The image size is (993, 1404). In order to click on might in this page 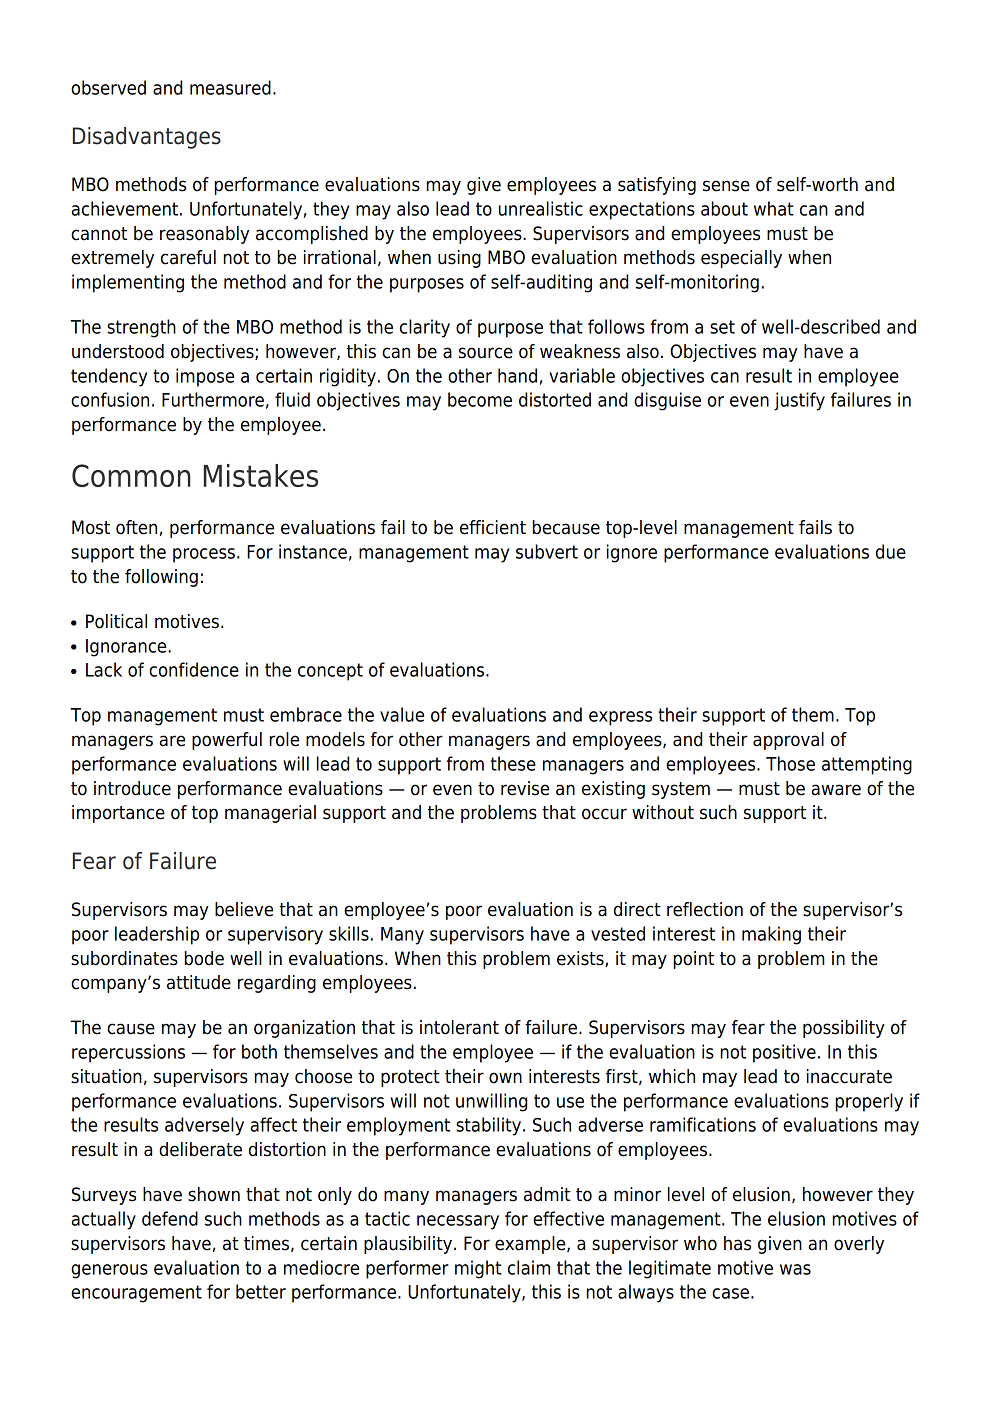, I will do `click(478, 1269)`.
